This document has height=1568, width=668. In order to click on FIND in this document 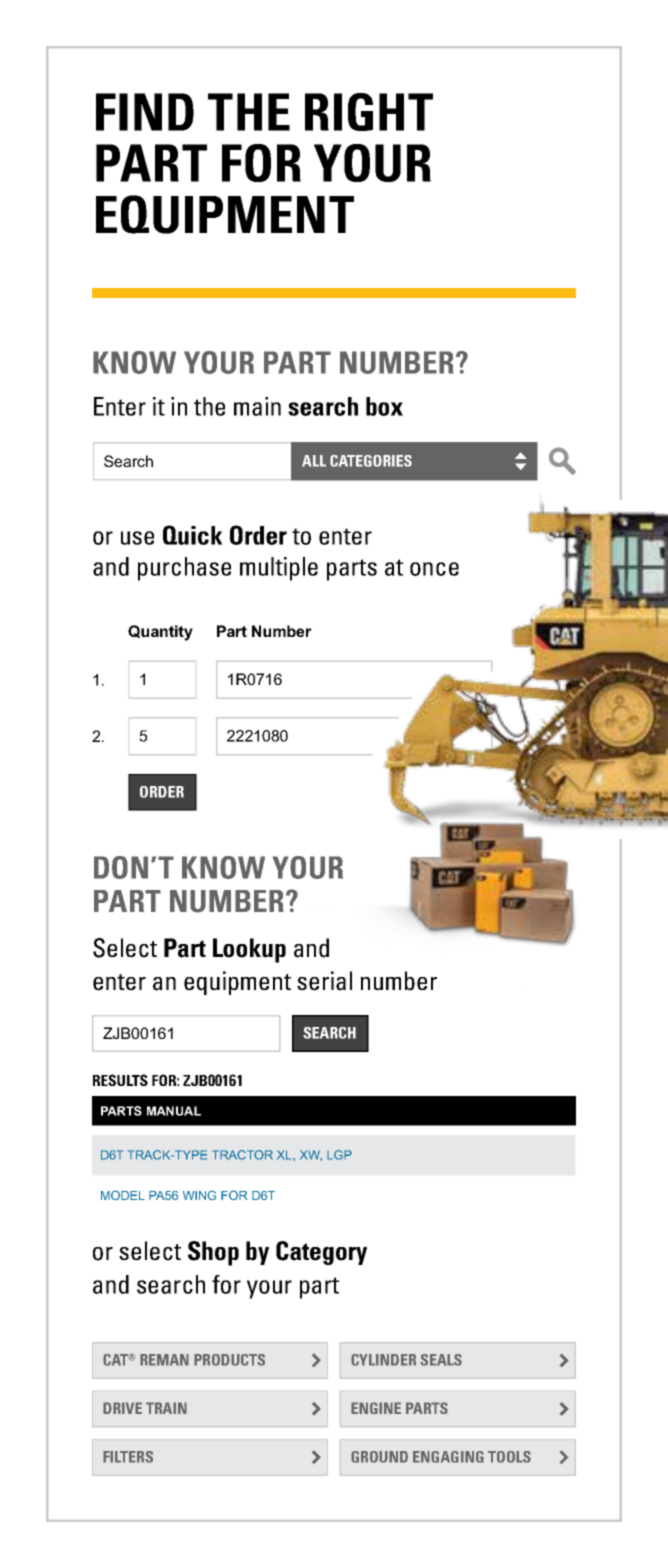, I will do `click(145, 112)`.
